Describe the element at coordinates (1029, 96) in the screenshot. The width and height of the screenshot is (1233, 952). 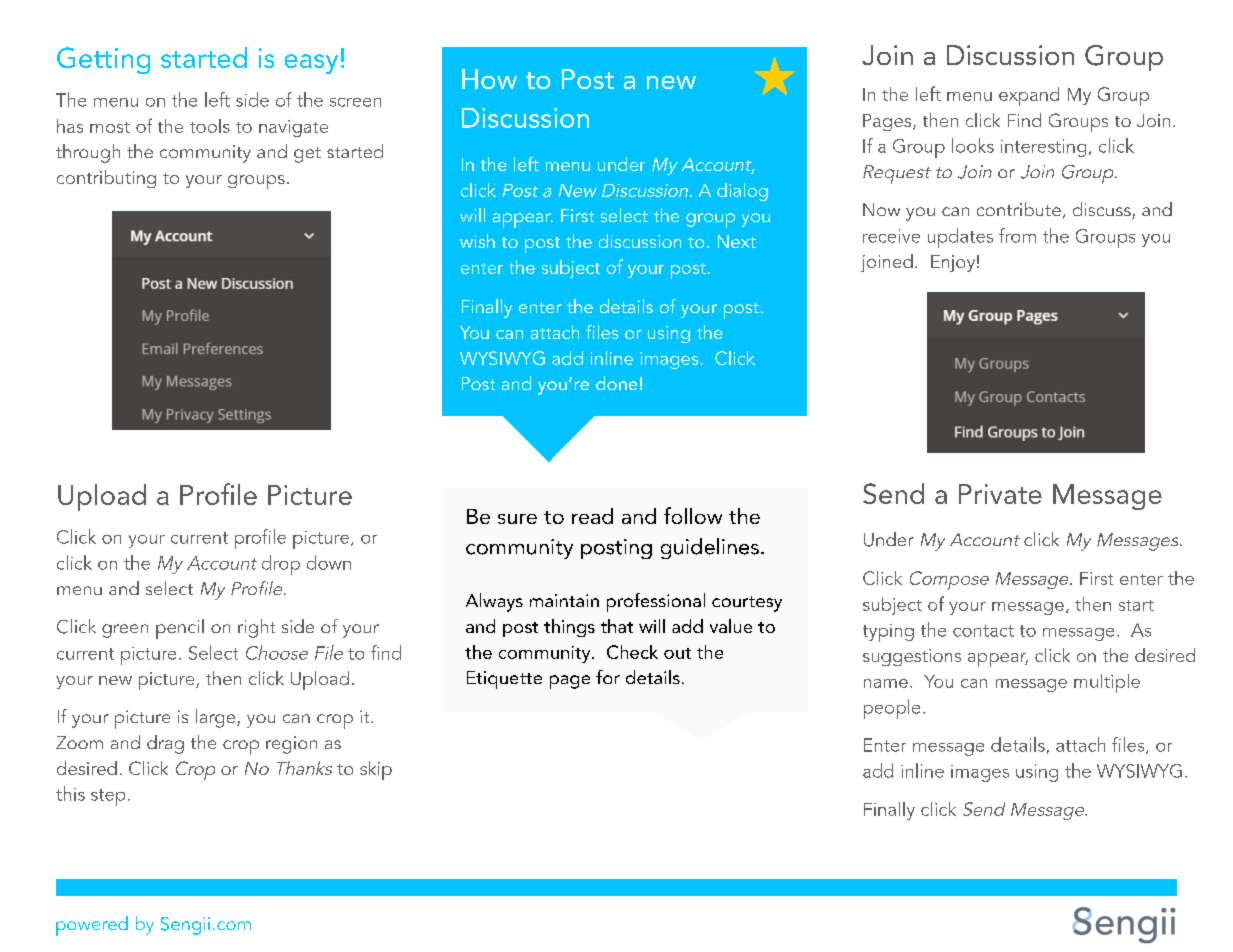
I see `expand` at that location.
